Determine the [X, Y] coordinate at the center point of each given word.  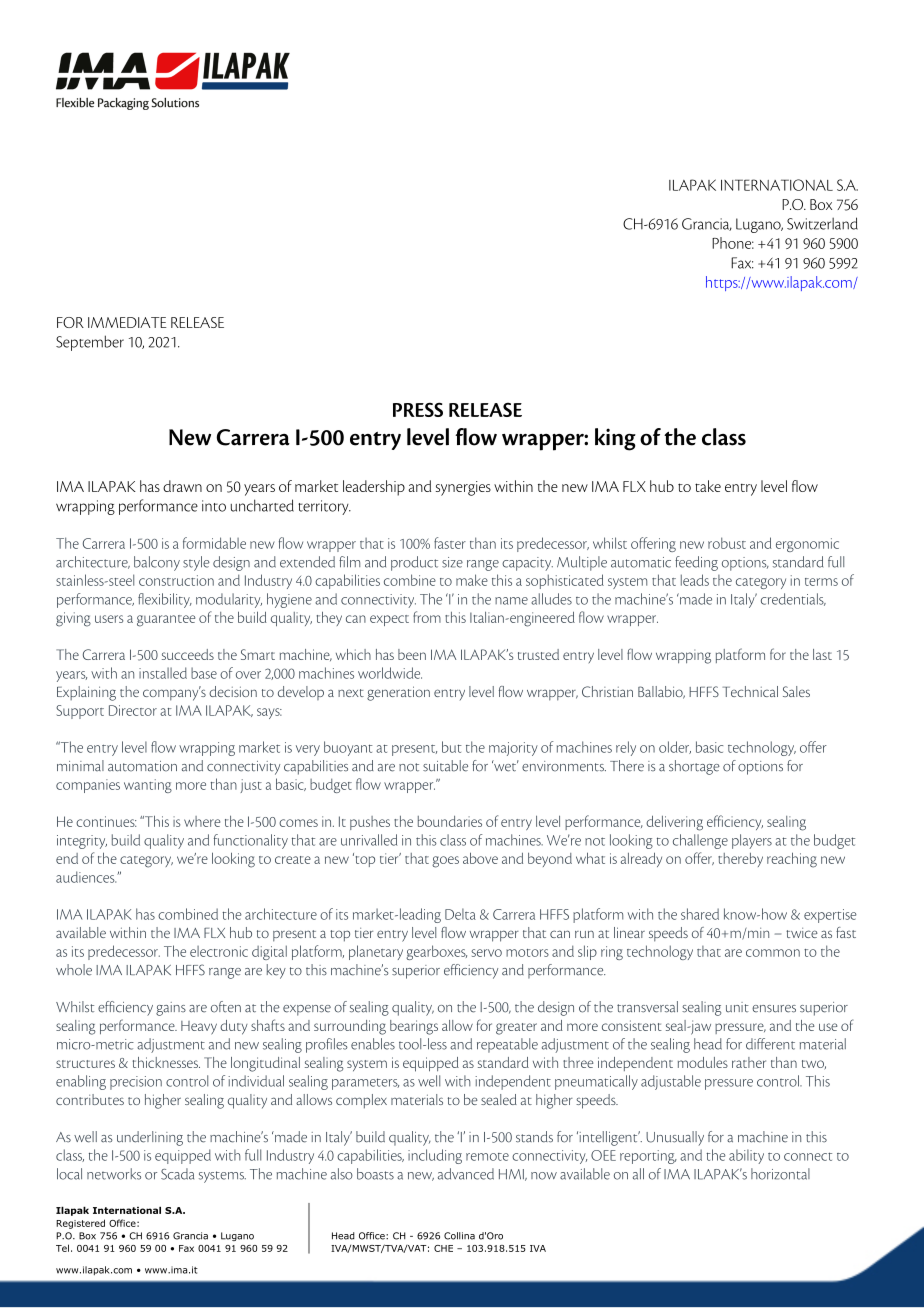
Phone [733, 243]
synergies [463, 488]
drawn [182, 486]
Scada [177, 1174]
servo [486, 953]
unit [737, 1007]
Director [133, 710]
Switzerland [822, 223]
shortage [694, 767]
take [708, 486]
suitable [445, 766]
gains [171, 1009]
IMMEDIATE [127, 322]
